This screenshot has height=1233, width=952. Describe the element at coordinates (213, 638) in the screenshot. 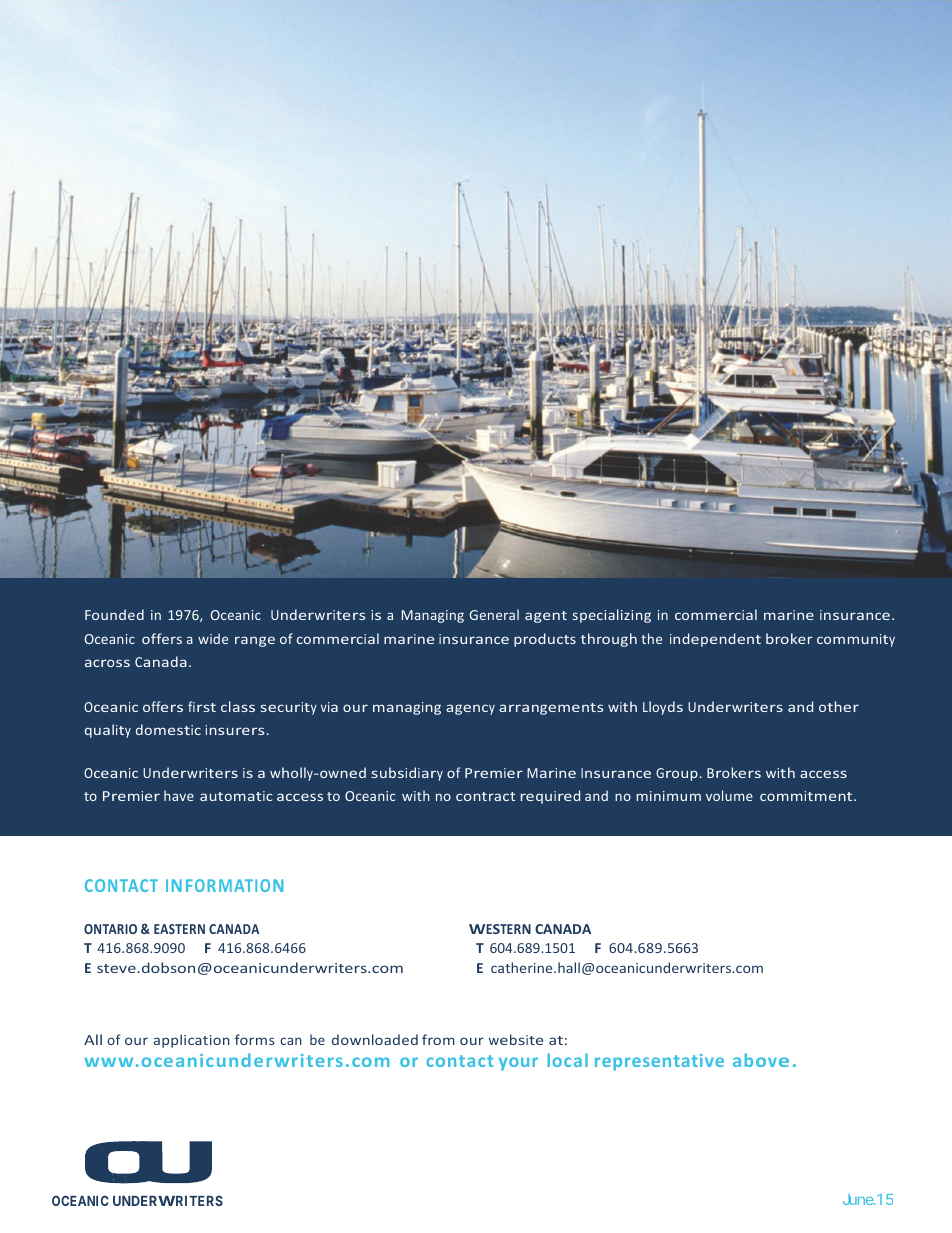

I see `wide` at that location.
